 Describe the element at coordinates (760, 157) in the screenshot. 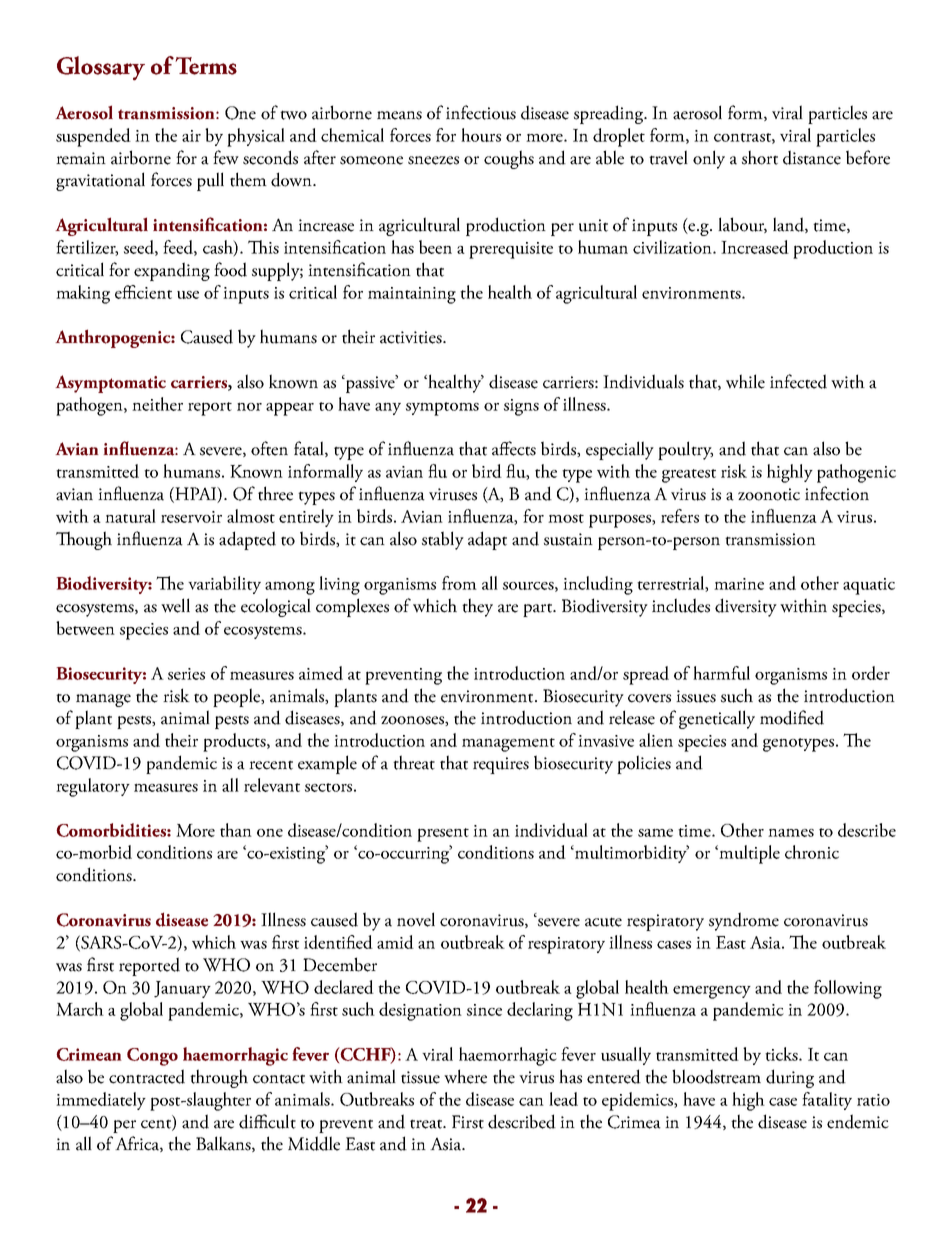

I see `short` at that location.
